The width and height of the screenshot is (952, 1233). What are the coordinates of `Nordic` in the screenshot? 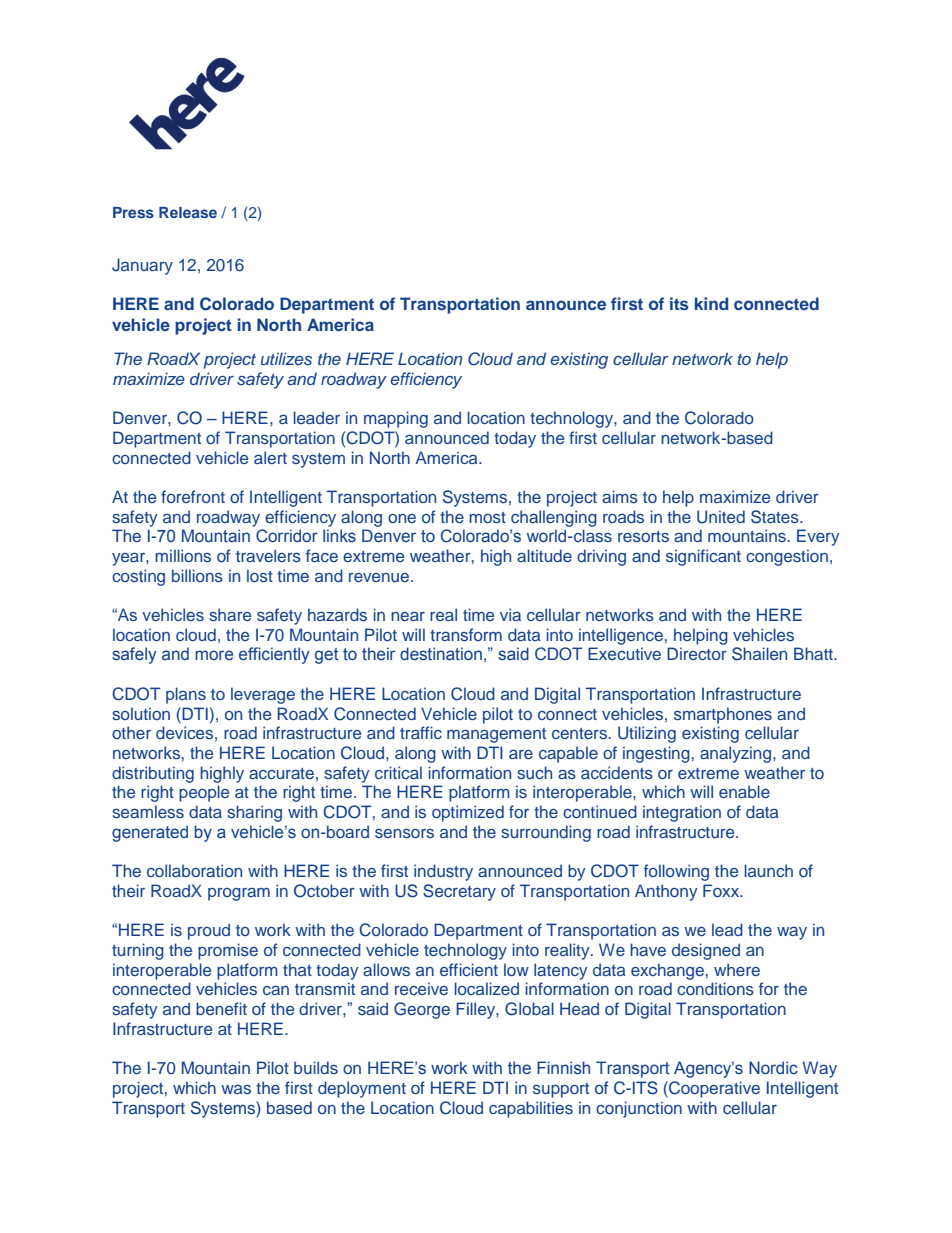 It's located at (773, 1067).
